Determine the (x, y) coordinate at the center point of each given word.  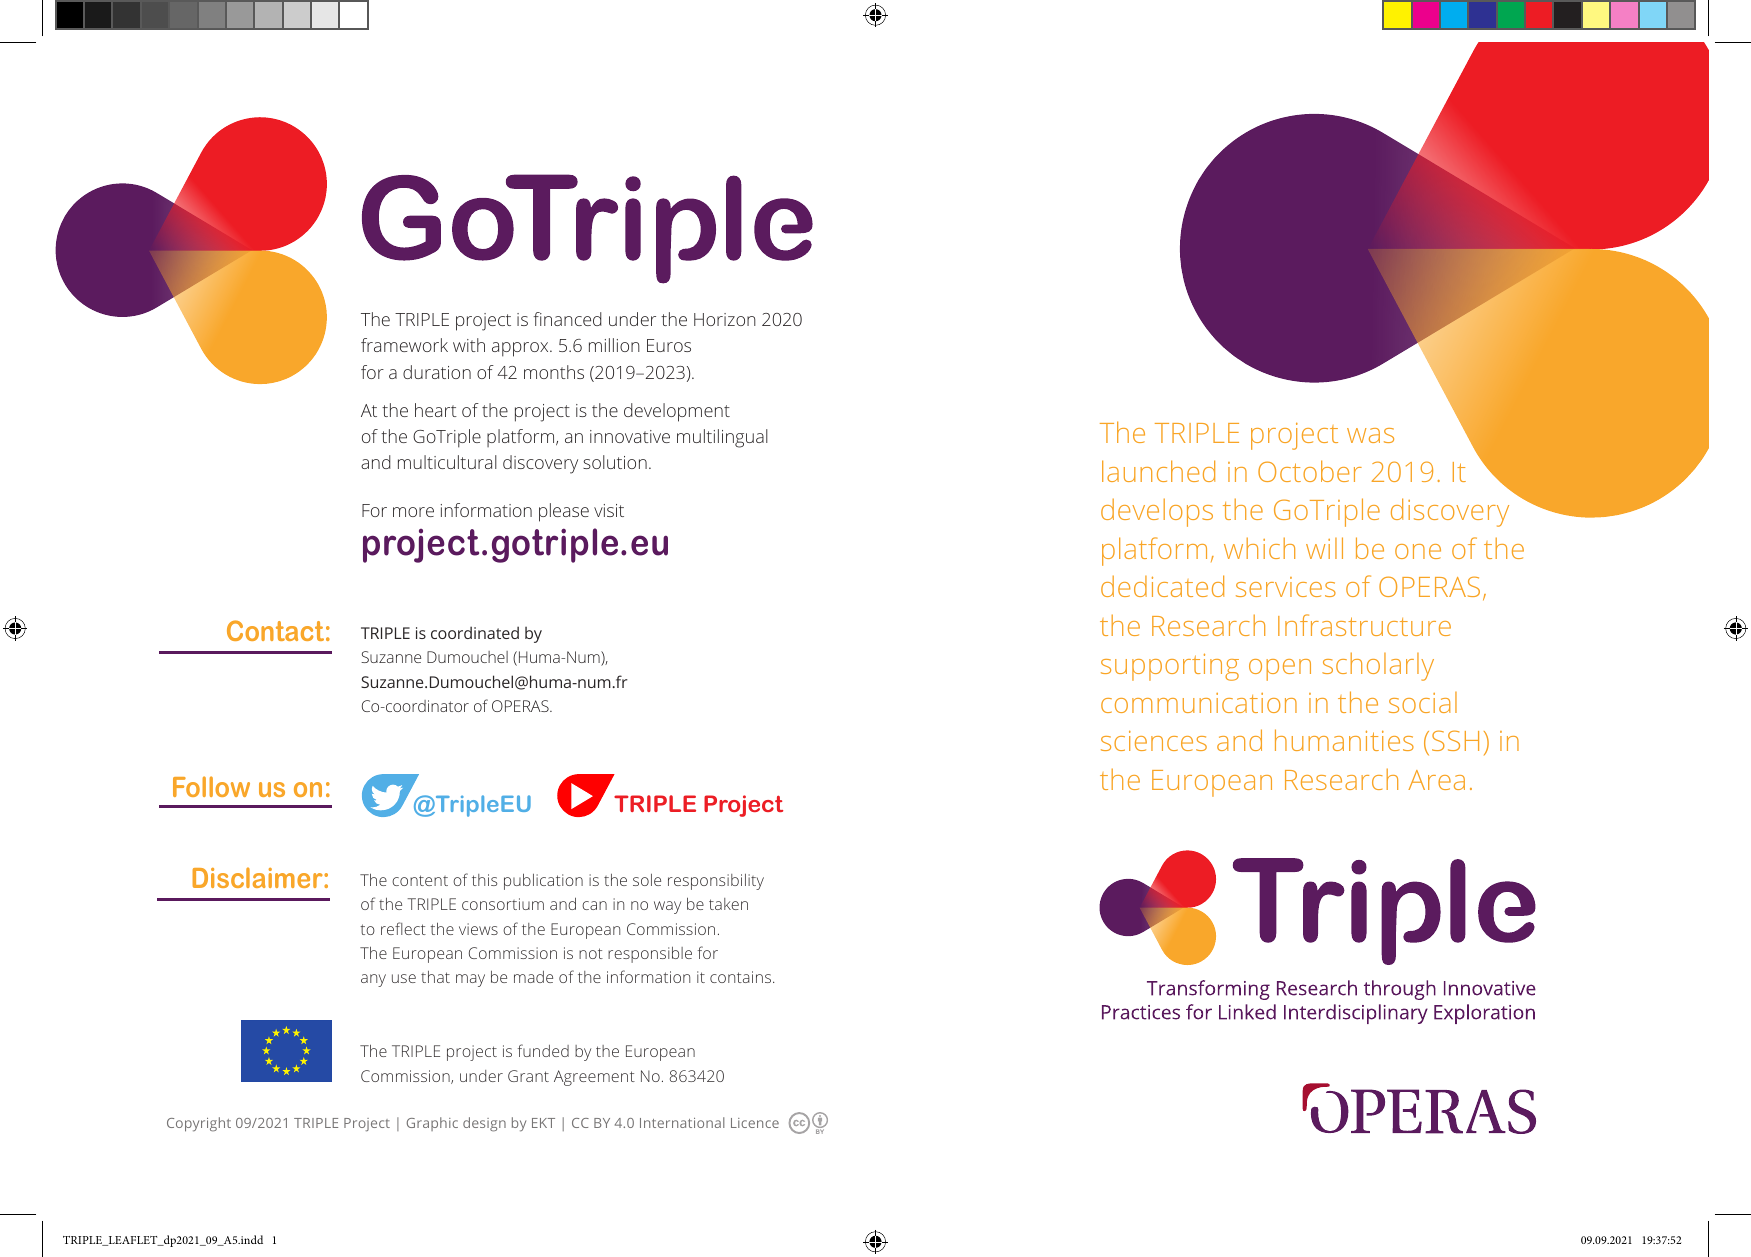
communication (1199, 703)
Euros (669, 345)
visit (609, 510)
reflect (403, 928)
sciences (1154, 741)
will (1324, 548)
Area (1436, 780)
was (1370, 435)
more (413, 512)
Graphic (432, 1124)
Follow (211, 786)
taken (728, 904)
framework (404, 345)
